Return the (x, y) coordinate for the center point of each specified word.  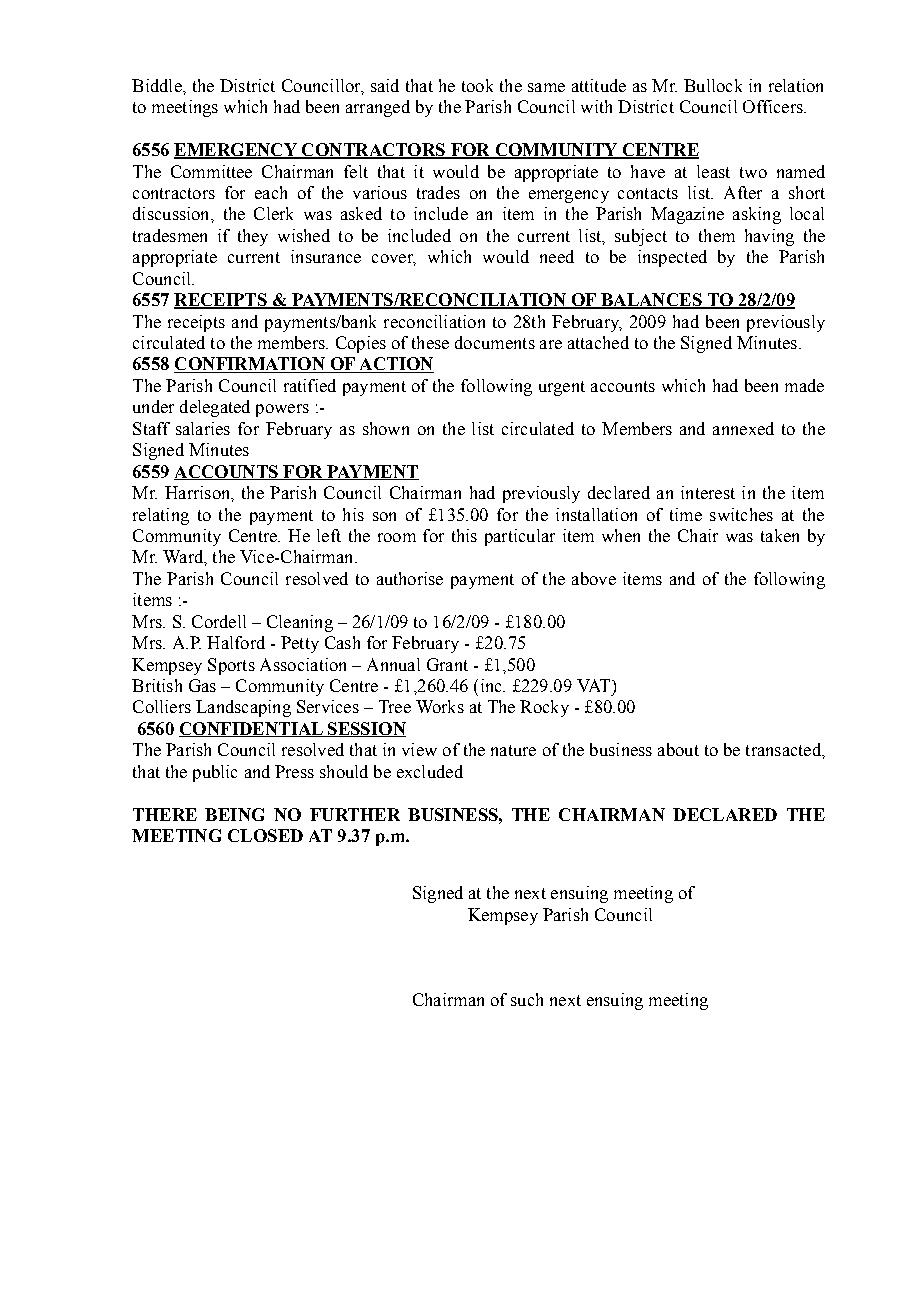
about (678, 749)
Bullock (713, 85)
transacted (784, 749)
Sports (231, 666)
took (477, 85)
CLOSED (265, 835)
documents (495, 342)
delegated (215, 408)
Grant (447, 664)
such (527, 999)
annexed (743, 428)
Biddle (158, 85)
